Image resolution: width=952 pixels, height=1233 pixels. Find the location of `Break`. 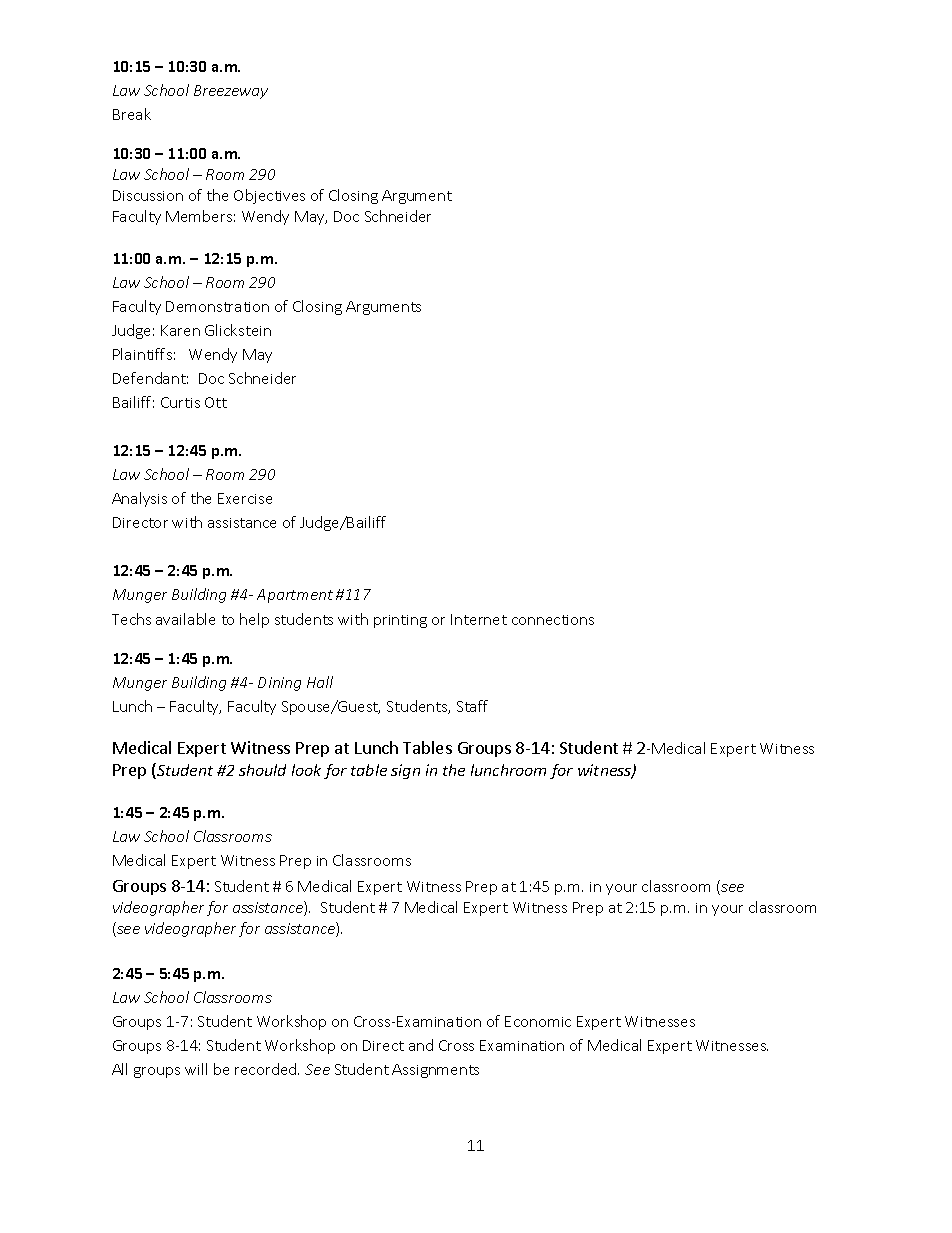

Break is located at coordinates (132, 114).
